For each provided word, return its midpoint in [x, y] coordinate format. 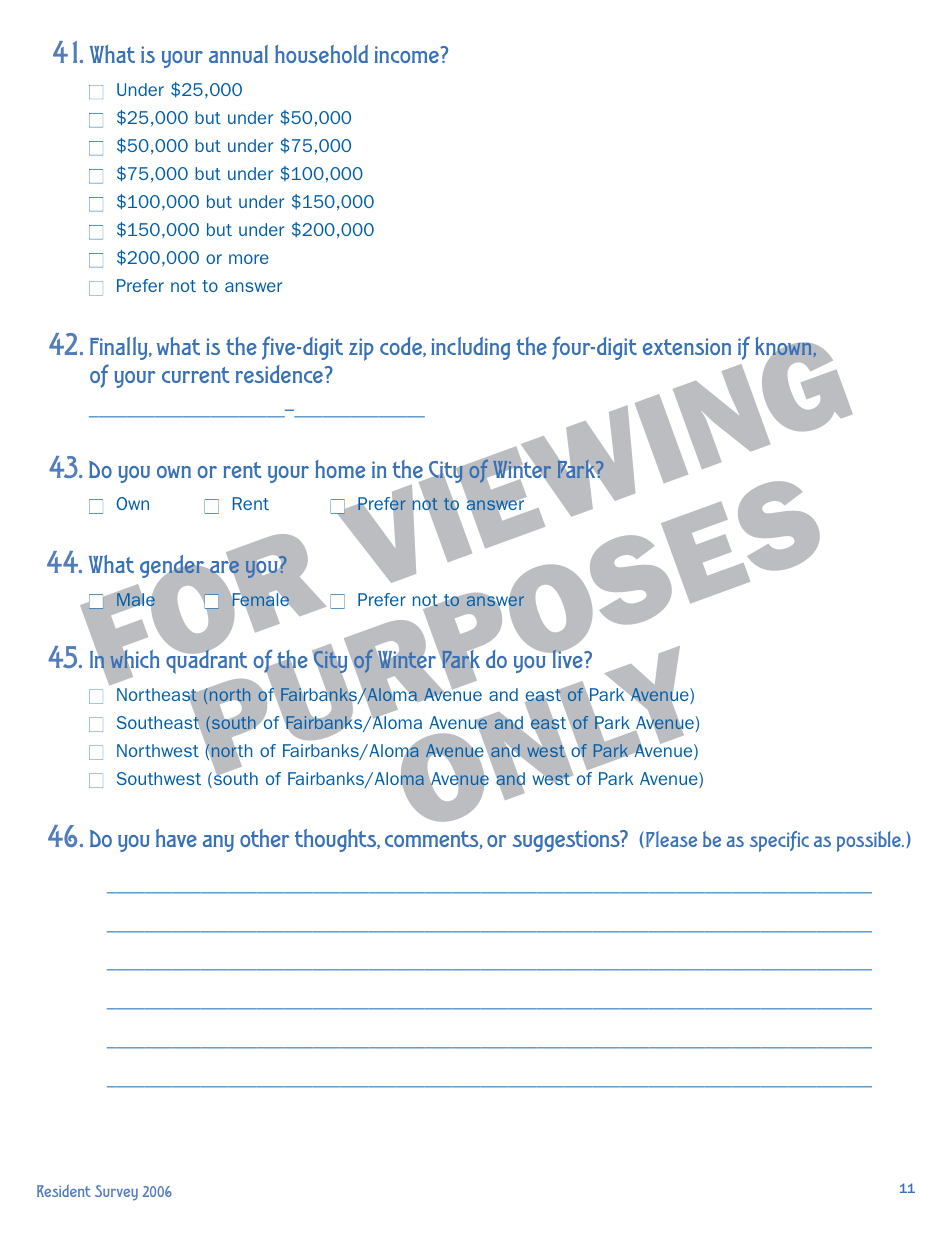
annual [238, 54]
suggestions [567, 841]
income [408, 54]
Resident [64, 1191]
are [224, 567]
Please [671, 839]
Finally [120, 348]
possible [870, 841]
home [340, 469]
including [470, 348]
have [176, 838]
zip [361, 349]
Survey [116, 1193]
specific [779, 841]
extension [687, 346]
